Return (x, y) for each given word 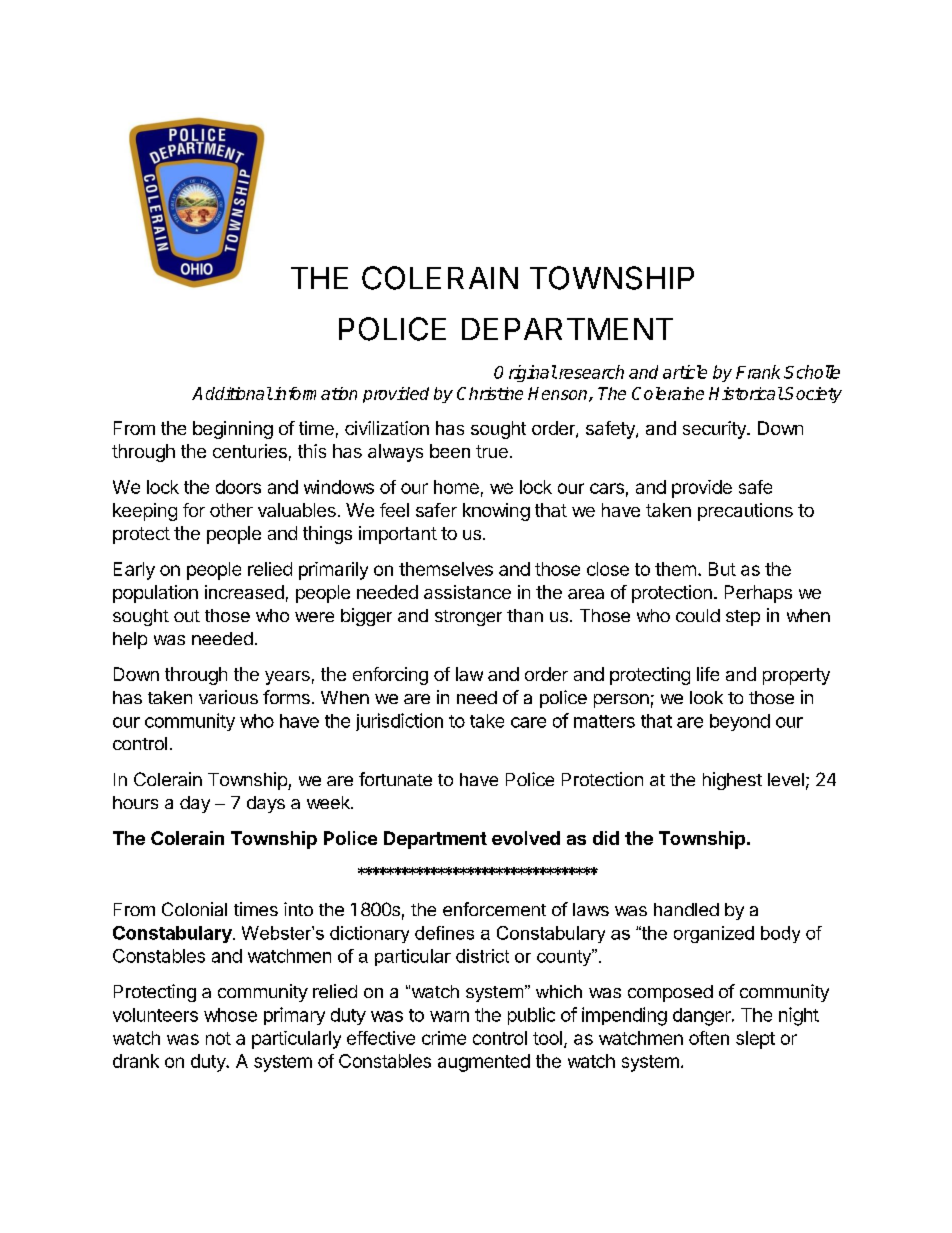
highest (732, 781)
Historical (746, 393)
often (709, 1038)
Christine (490, 393)
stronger (468, 618)
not (218, 1038)
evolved (526, 838)
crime (444, 1038)
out (187, 616)
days (266, 804)
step (743, 618)
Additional (232, 393)
